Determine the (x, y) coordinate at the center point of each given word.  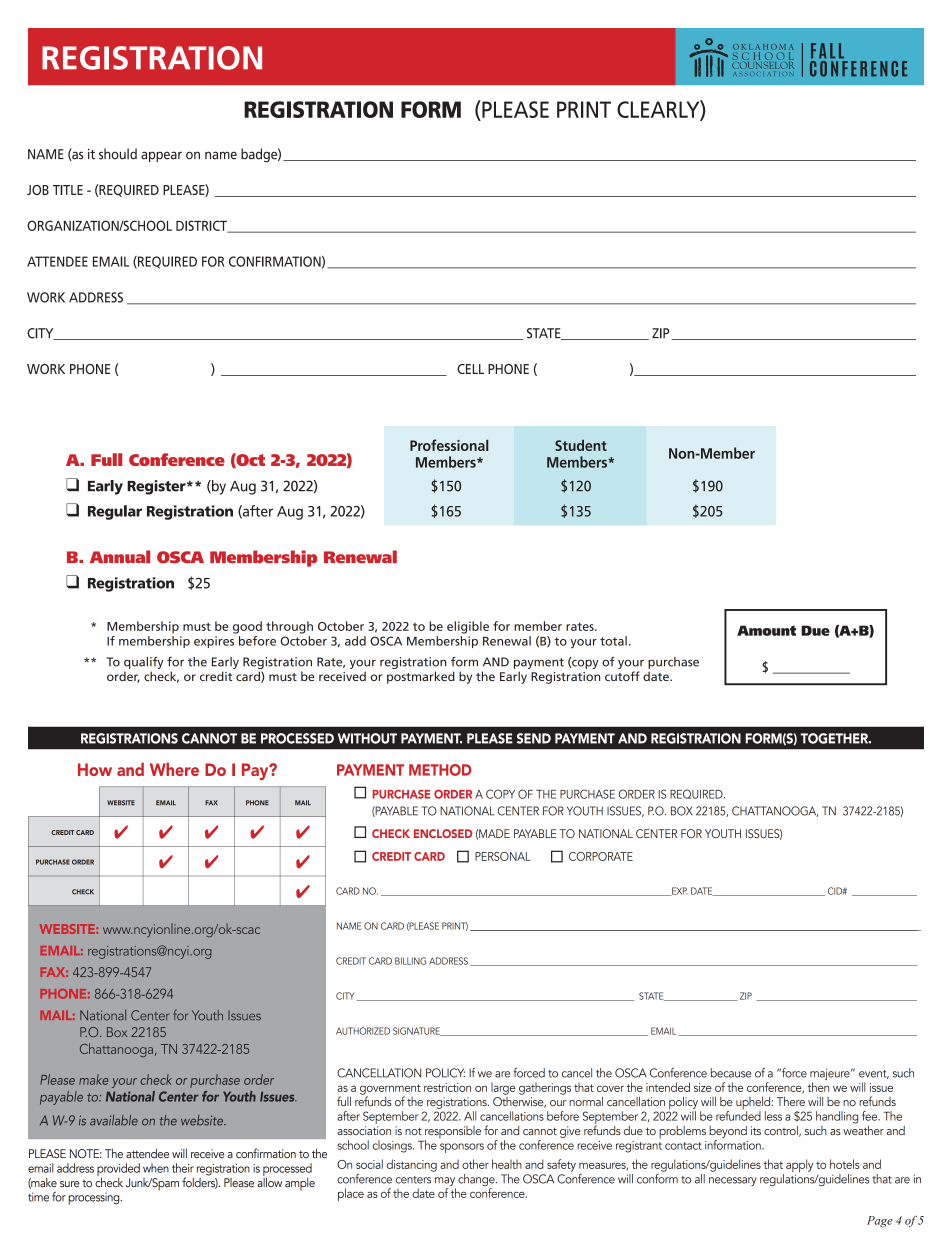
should (118, 154)
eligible (468, 627)
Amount (766, 630)
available (114, 1120)
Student (581, 445)
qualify (144, 662)
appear (161, 156)
